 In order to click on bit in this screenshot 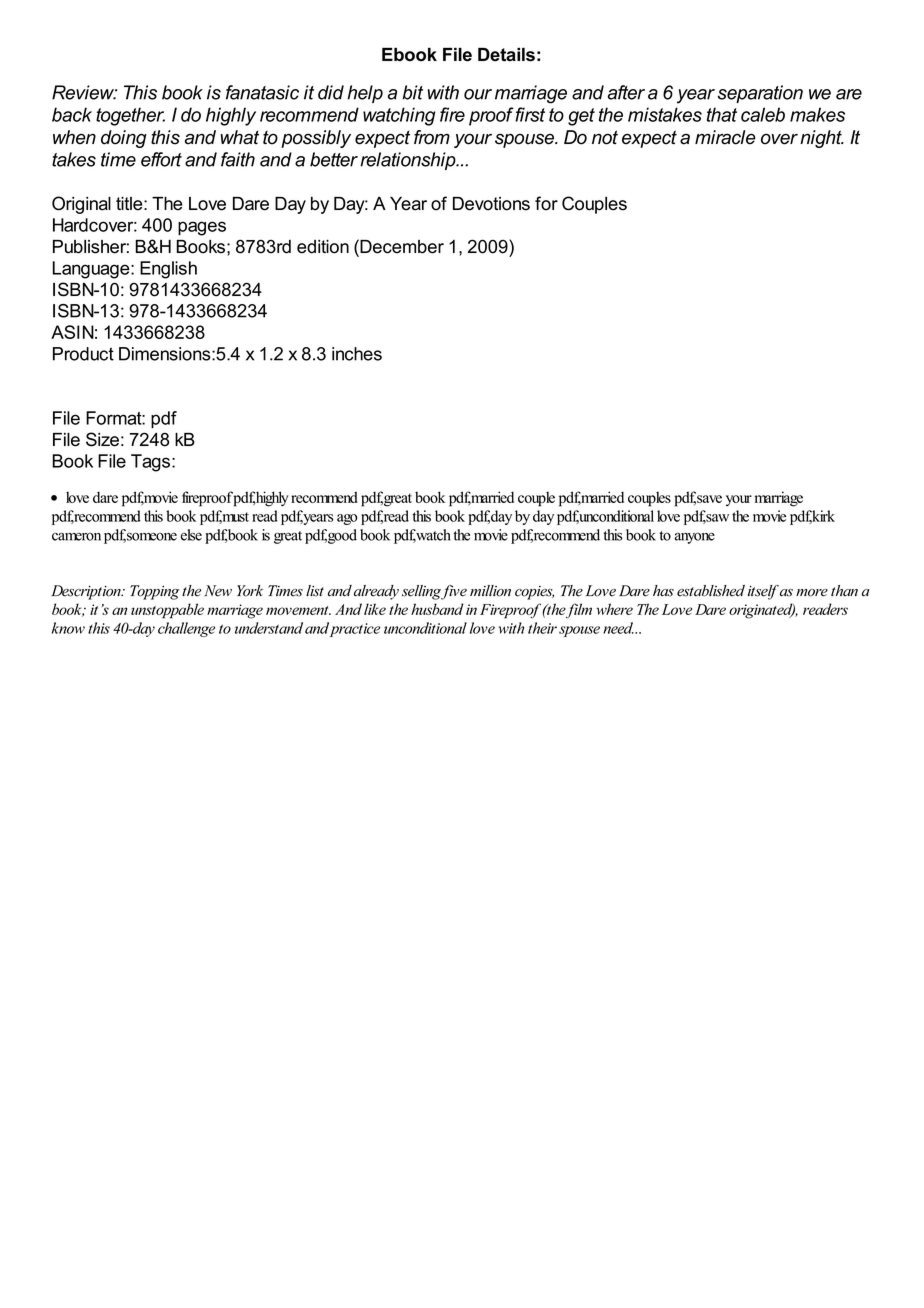, I will do `click(412, 92)`.
